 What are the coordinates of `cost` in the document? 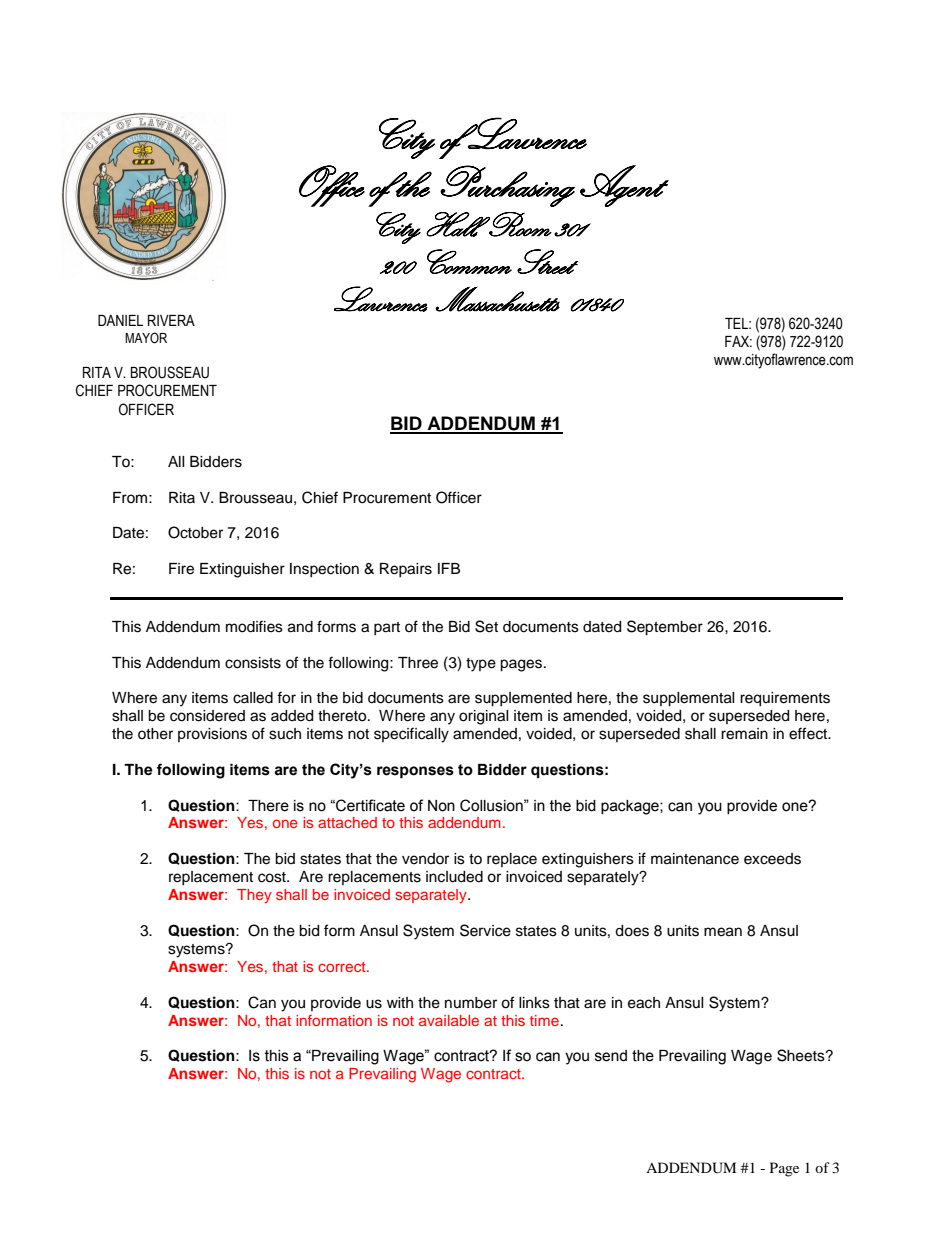 It's located at (273, 877).
